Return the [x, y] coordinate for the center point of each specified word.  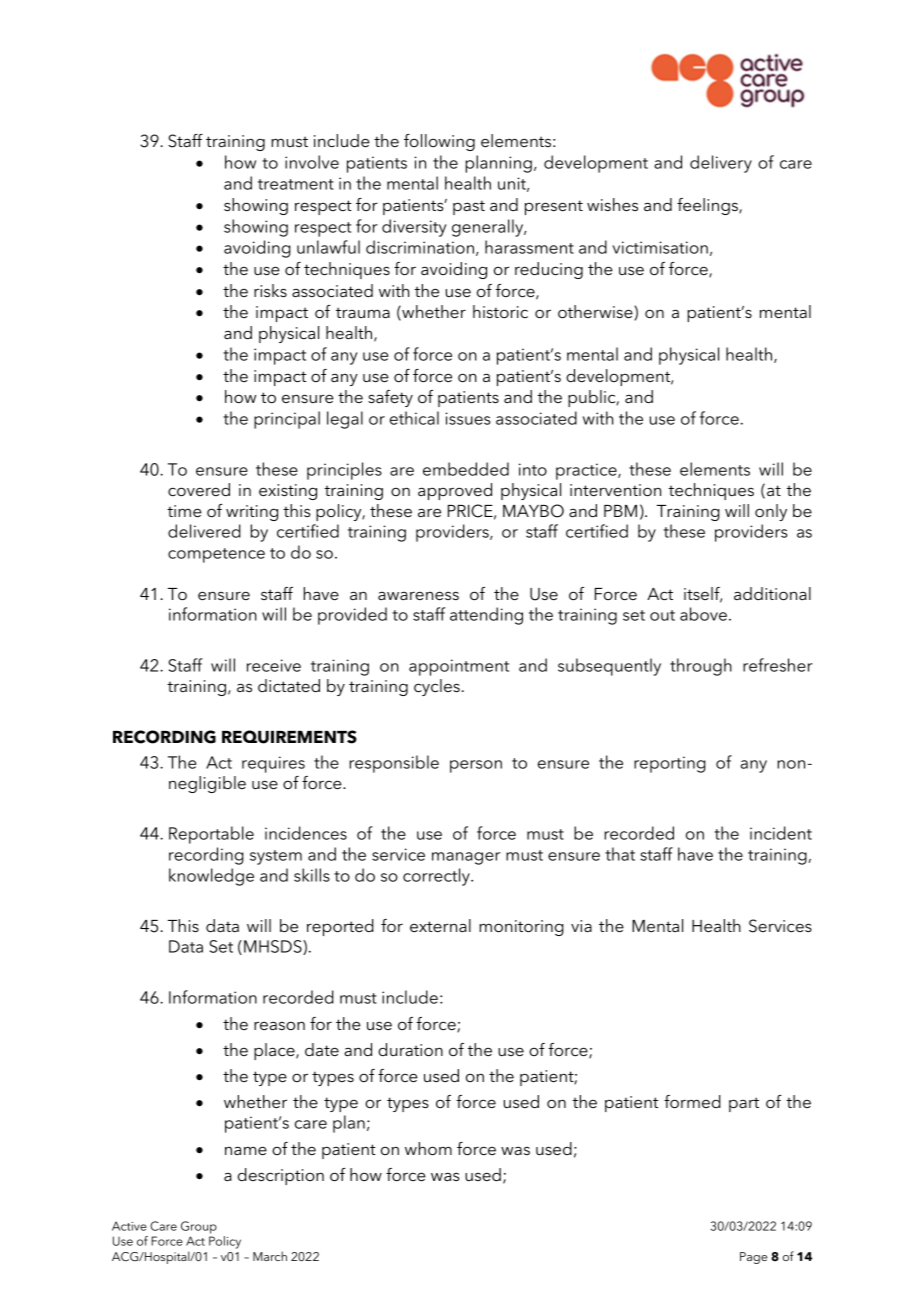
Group [199, 1227]
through [701, 667]
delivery [721, 164]
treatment [296, 184]
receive [274, 665]
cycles [437, 687]
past [469, 207]
